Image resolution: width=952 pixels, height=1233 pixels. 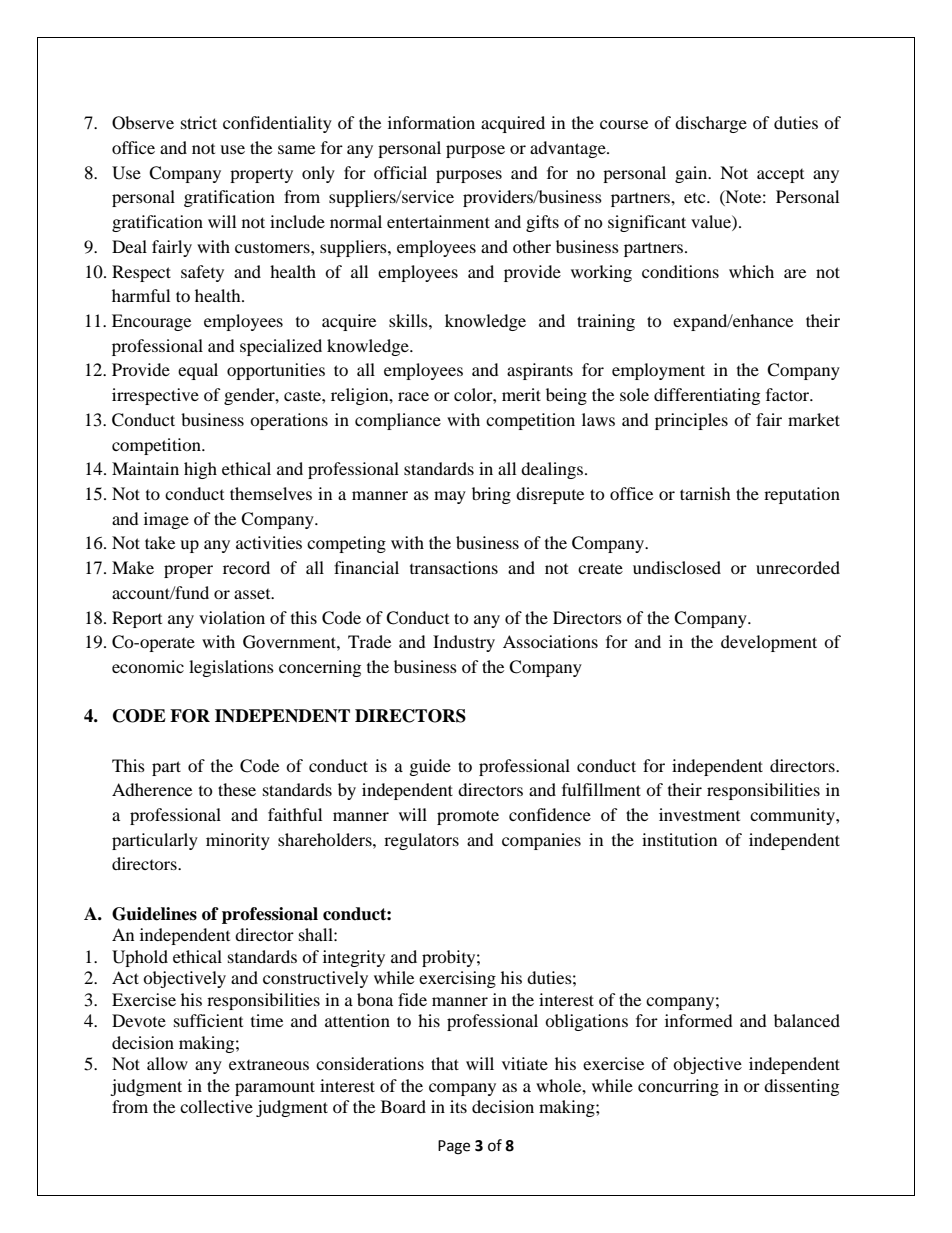 I want to click on Industry, so click(x=464, y=643).
